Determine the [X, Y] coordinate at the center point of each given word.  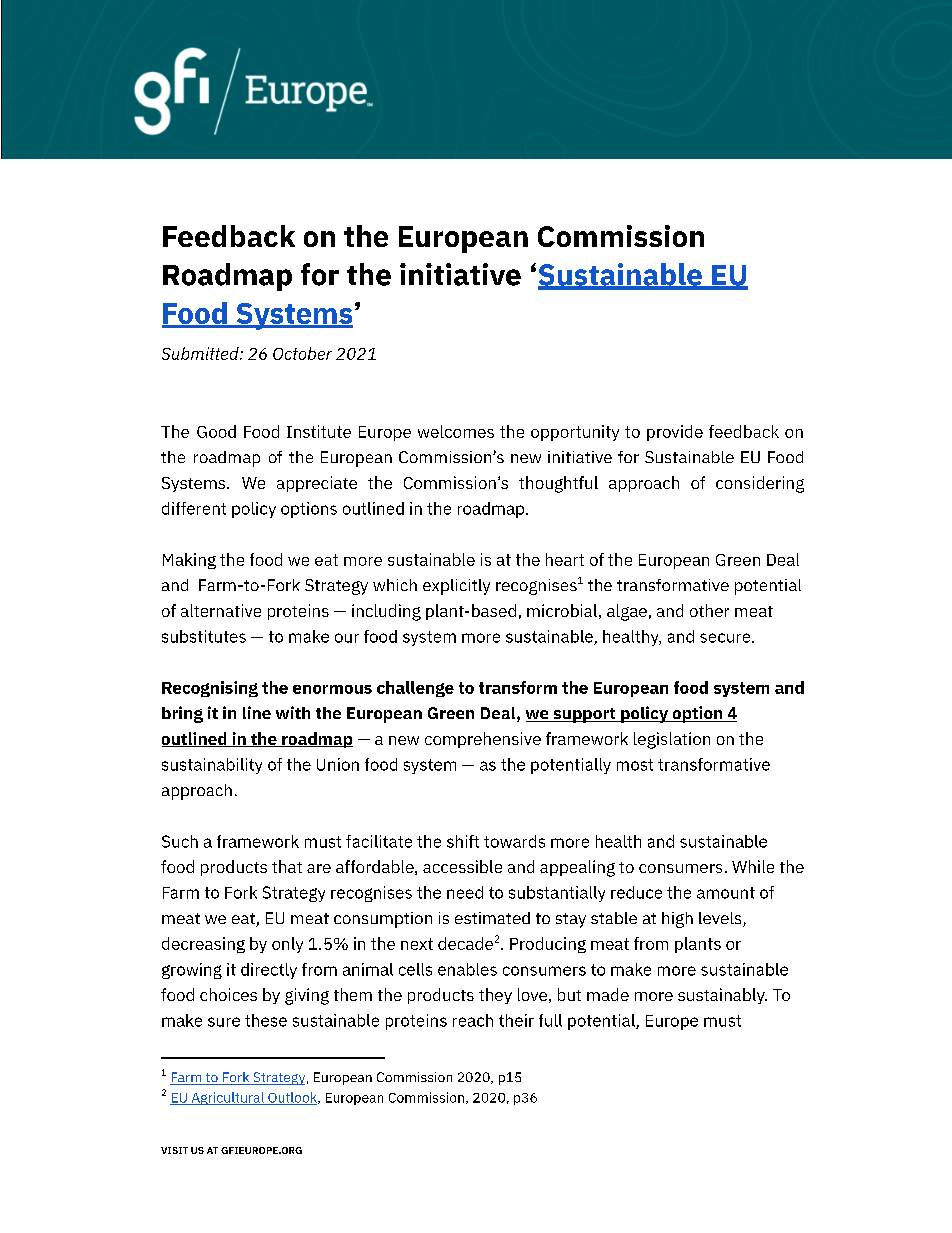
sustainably [722, 996]
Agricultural [227, 1098]
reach [473, 1020]
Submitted [201, 353]
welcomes [456, 431]
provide [675, 433]
